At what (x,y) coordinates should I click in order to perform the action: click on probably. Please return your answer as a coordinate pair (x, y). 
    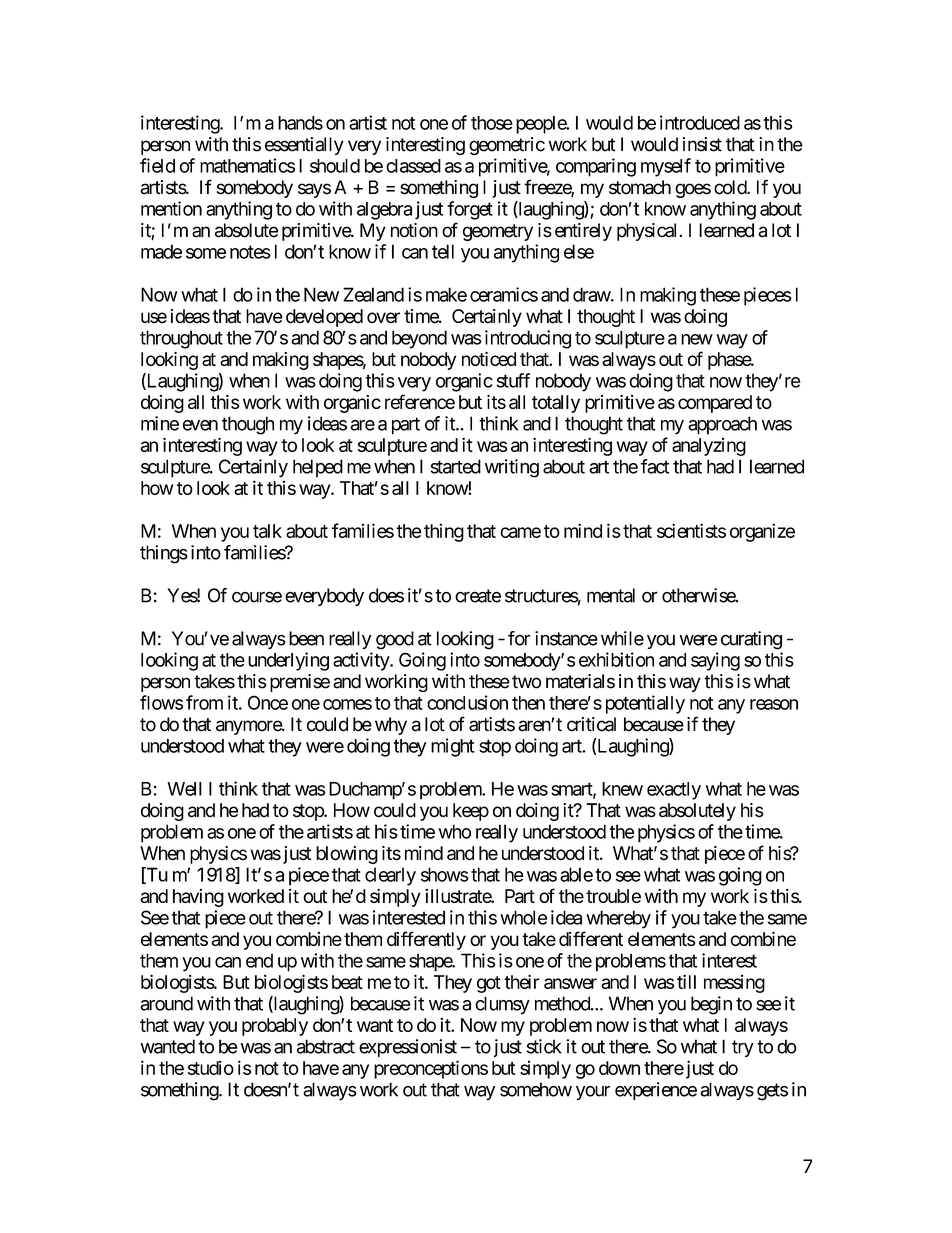
    Looking at the image, I should click on (275, 1027).
